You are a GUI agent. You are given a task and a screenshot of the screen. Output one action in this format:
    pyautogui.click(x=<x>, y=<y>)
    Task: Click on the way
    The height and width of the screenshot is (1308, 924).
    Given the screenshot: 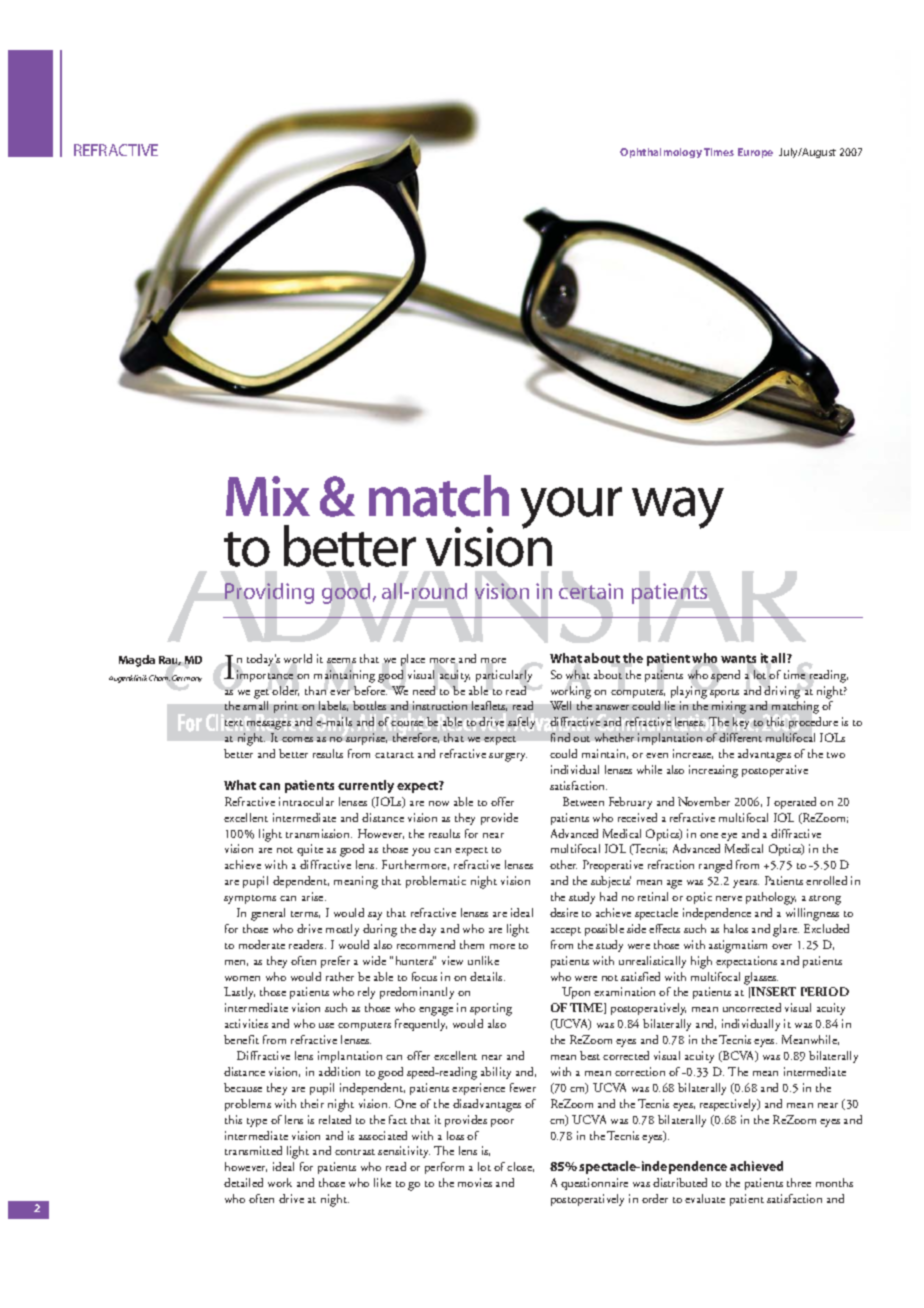 What is the action you would take?
    pyautogui.click(x=678, y=508)
